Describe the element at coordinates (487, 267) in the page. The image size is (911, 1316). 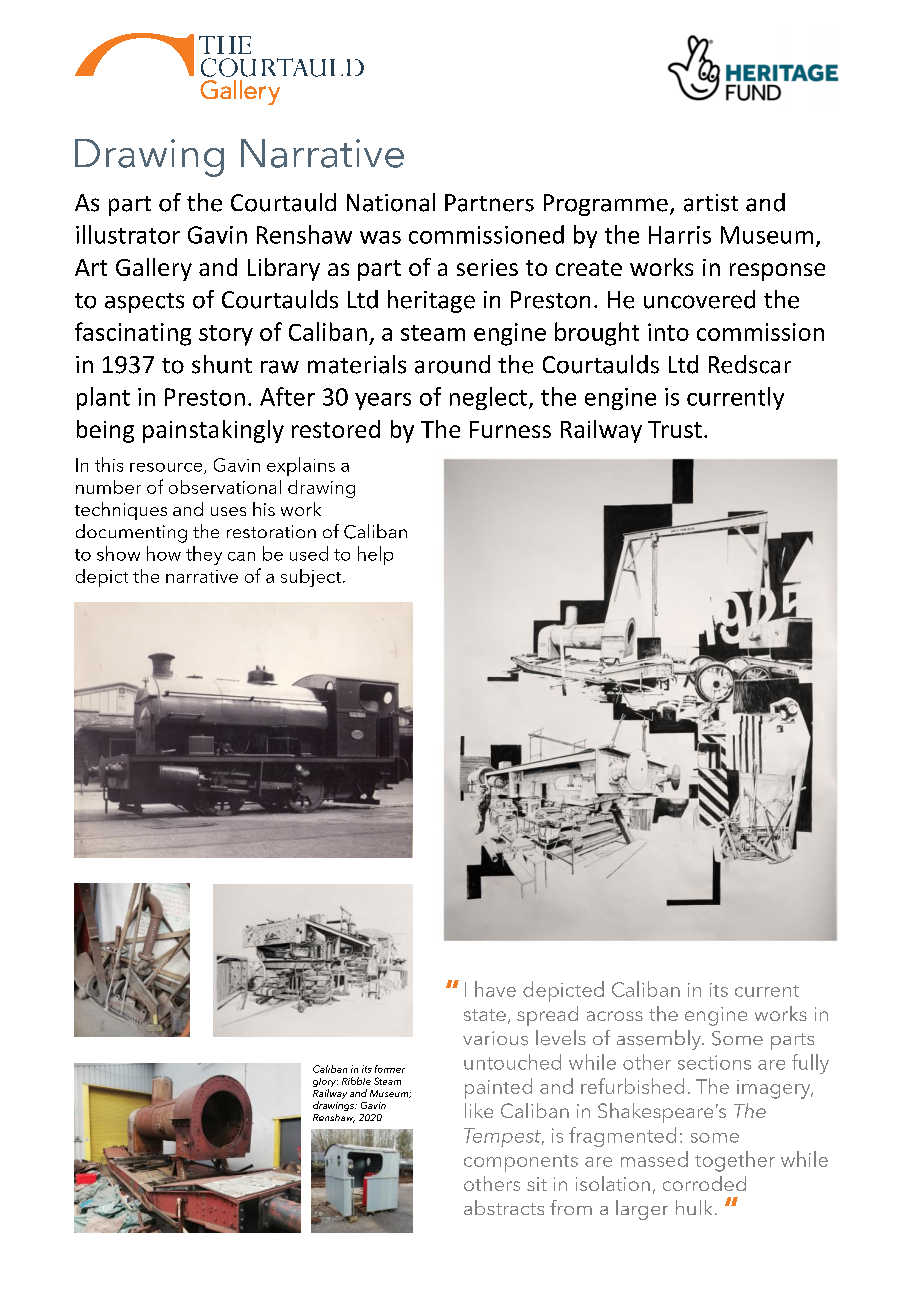
I see `series` at that location.
